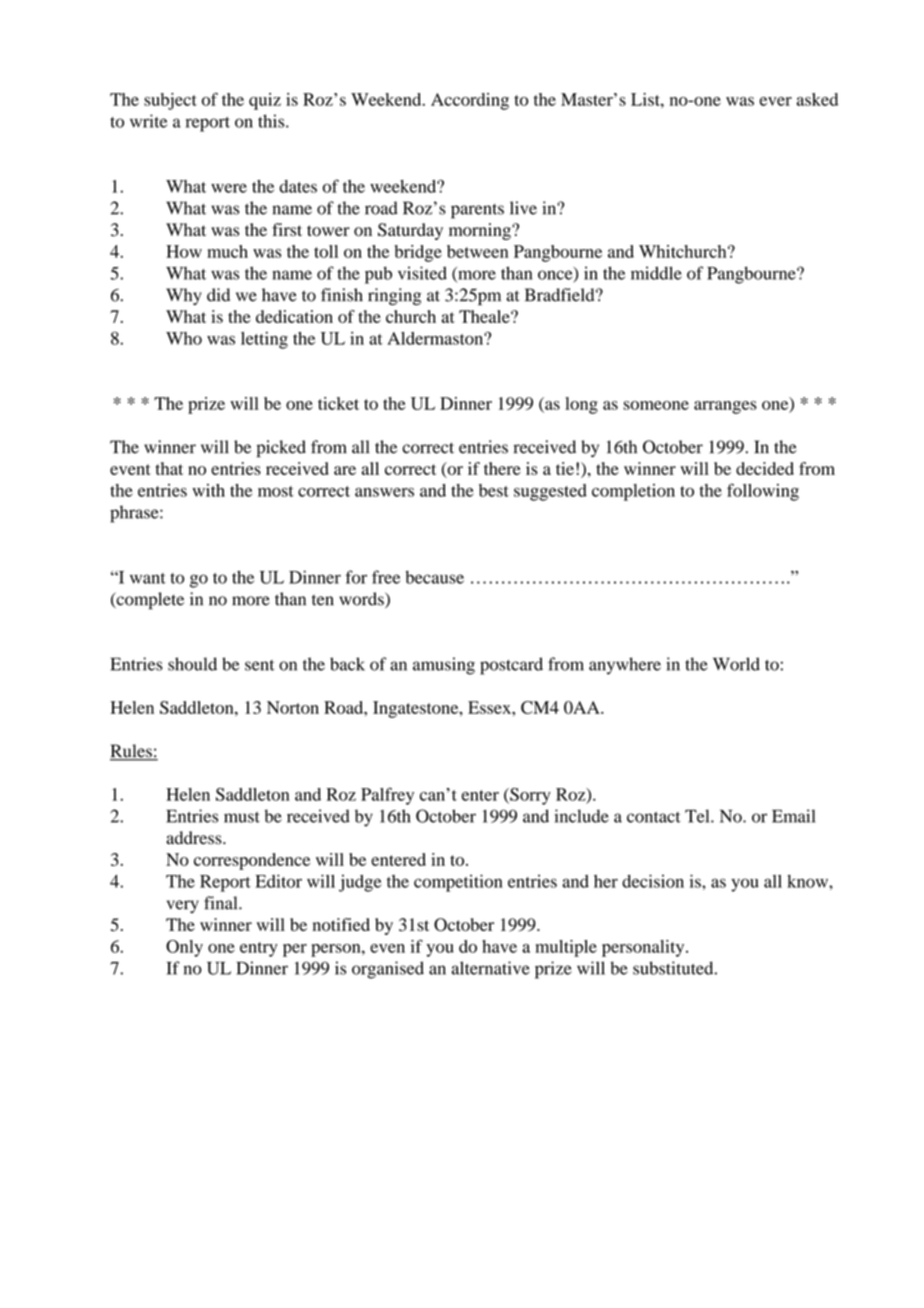 The width and height of the document is (924, 1308). Describe the element at coordinates (184, 948) in the document. I see `Only` at that location.
